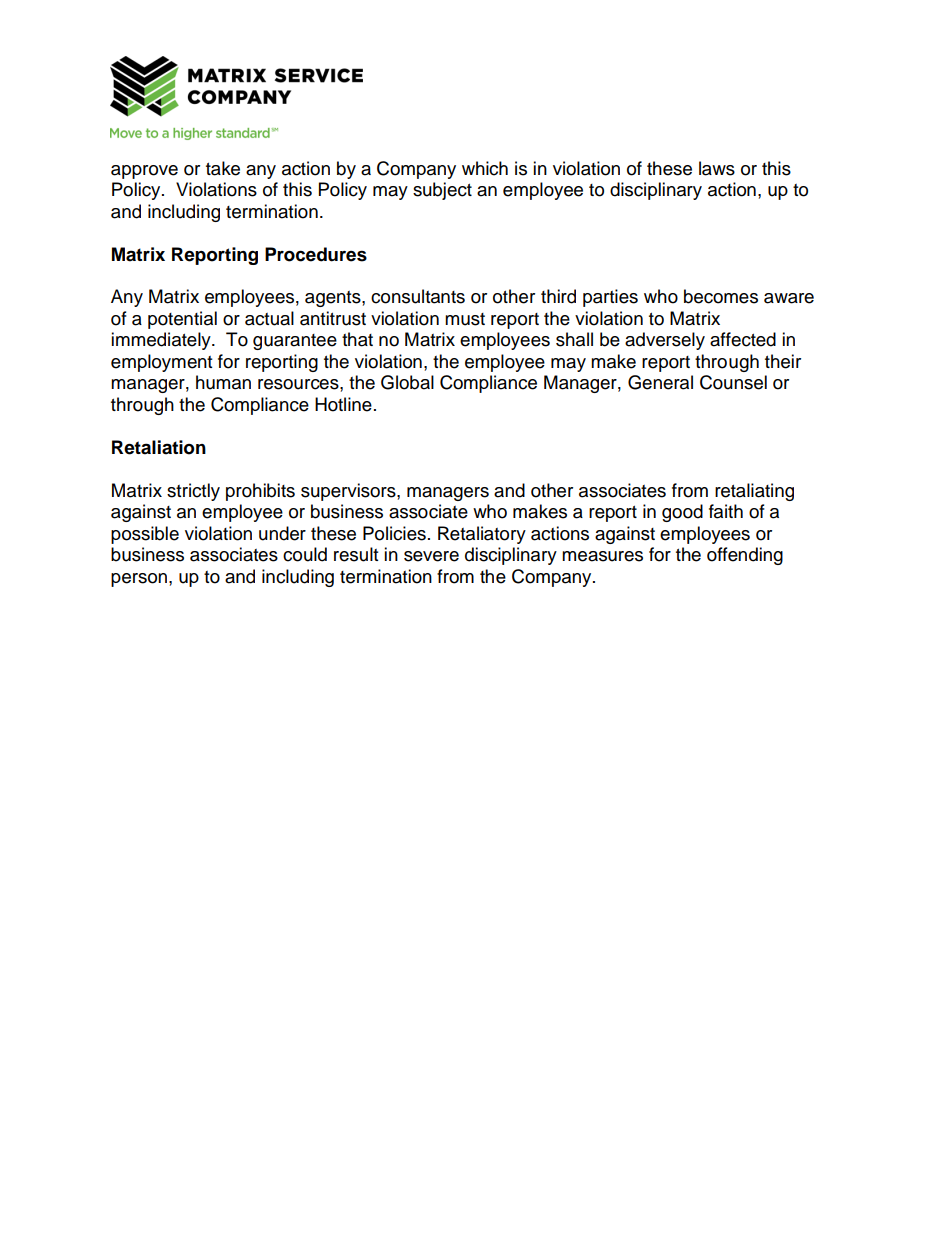  What do you see at coordinates (733, 382) in the image?
I see `Counsel` at bounding box center [733, 382].
